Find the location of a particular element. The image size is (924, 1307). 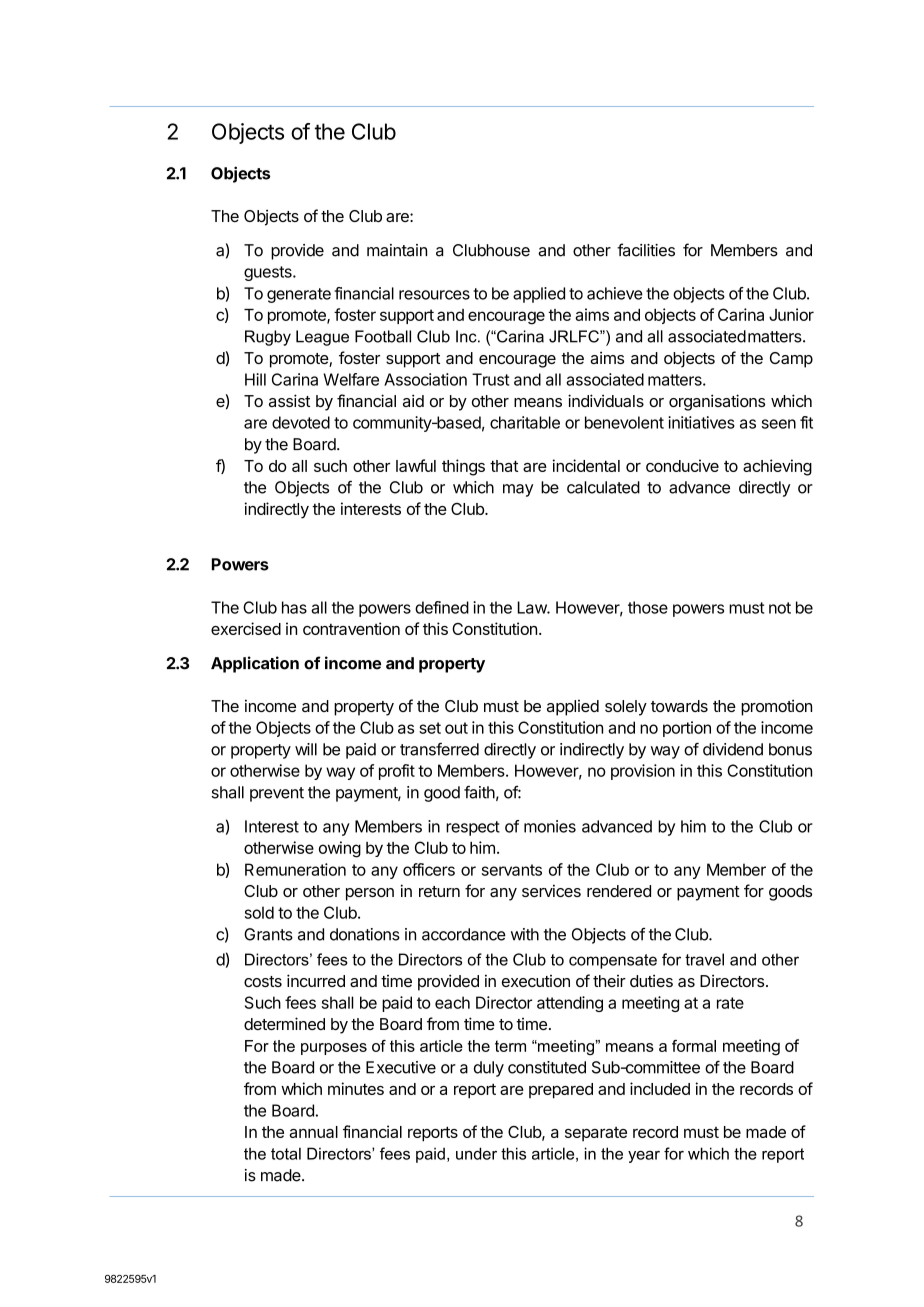

Junior is located at coordinates (791, 314).
